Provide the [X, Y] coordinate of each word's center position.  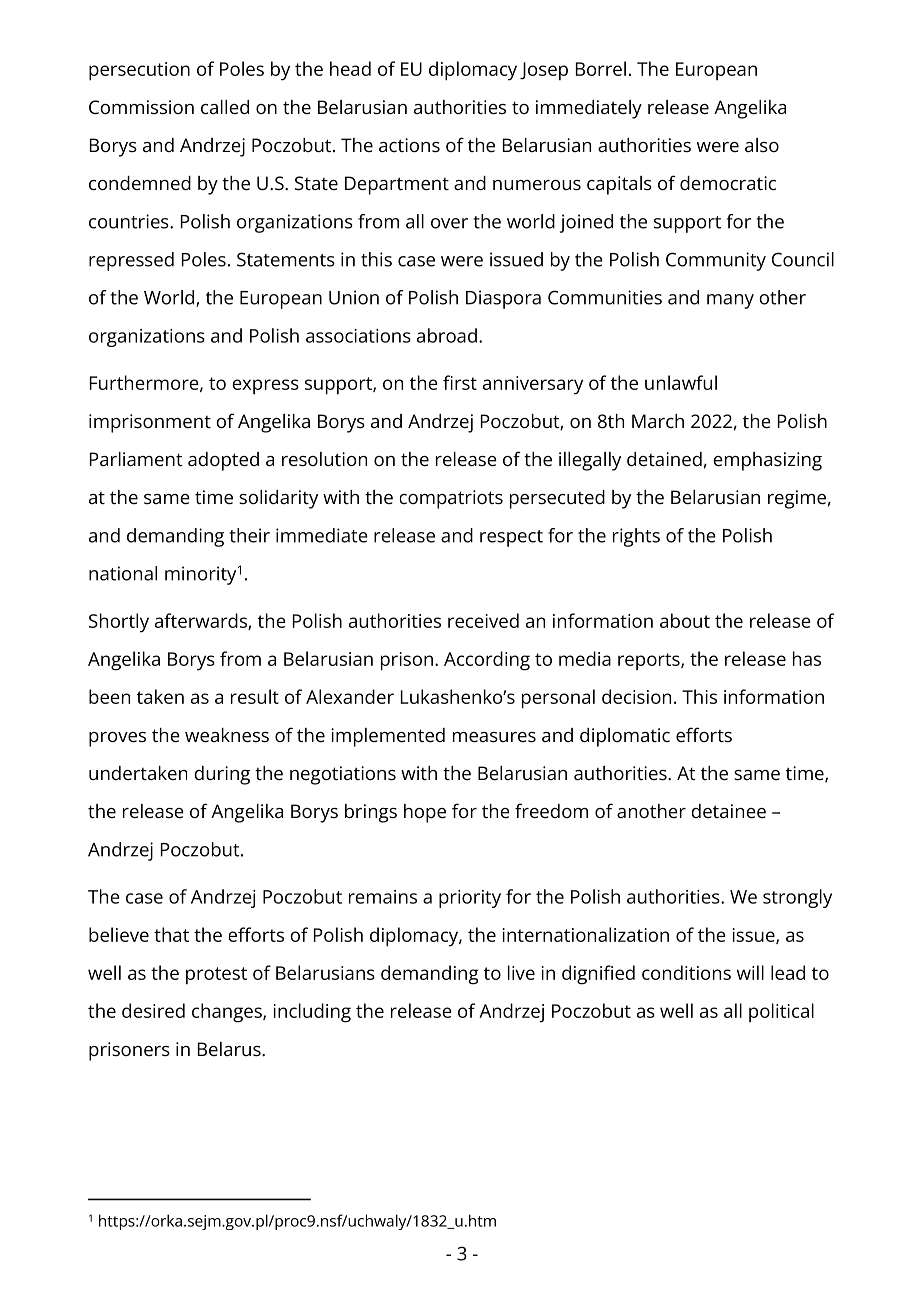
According [487, 661]
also [762, 145]
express [265, 386]
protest [216, 975]
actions [409, 145]
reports [650, 661]
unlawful [681, 382]
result [255, 696]
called [225, 107]
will [750, 972]
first [460, 382]
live [521, 972]
